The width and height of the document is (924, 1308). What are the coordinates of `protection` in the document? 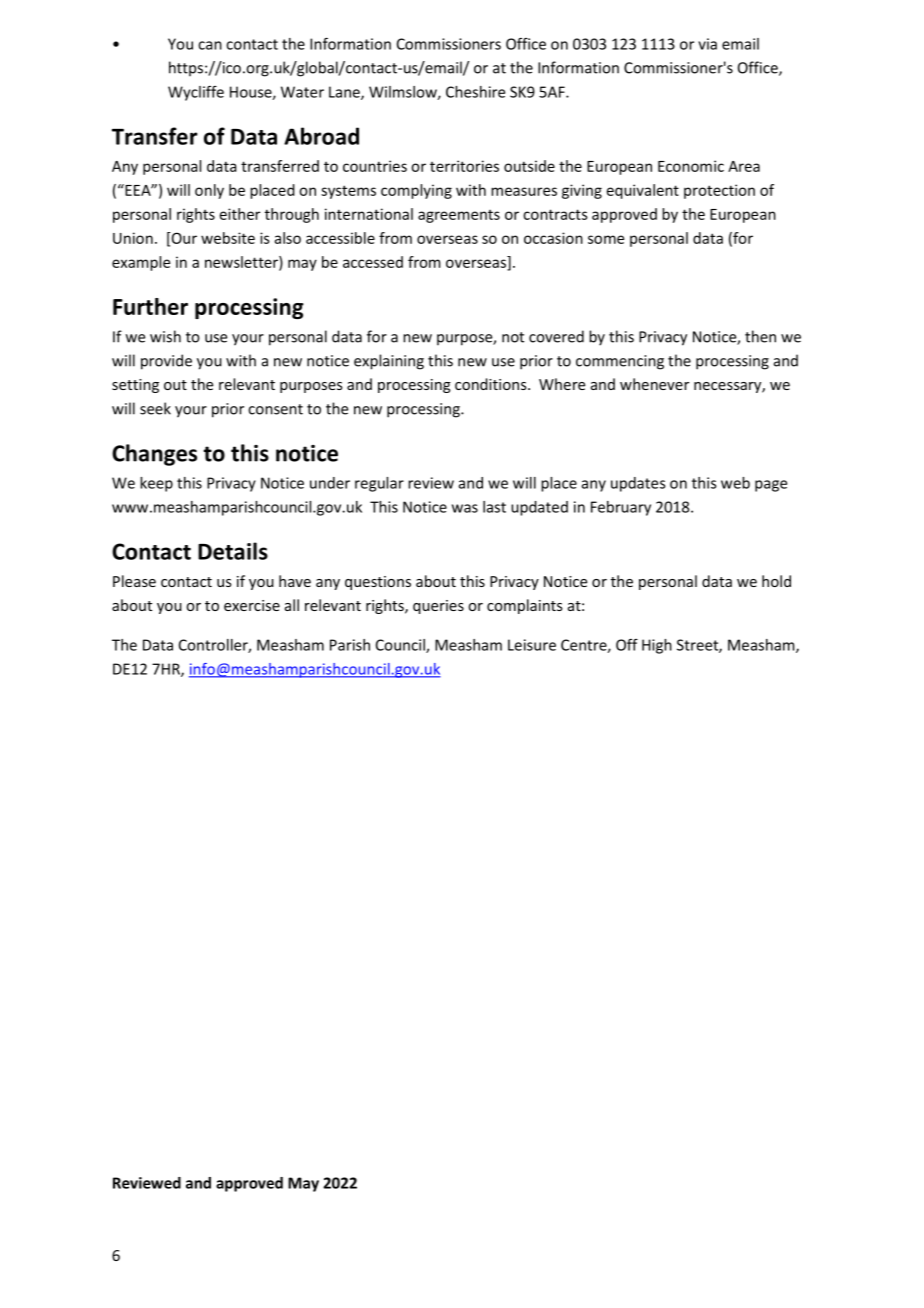 It's located at (719, 191).
